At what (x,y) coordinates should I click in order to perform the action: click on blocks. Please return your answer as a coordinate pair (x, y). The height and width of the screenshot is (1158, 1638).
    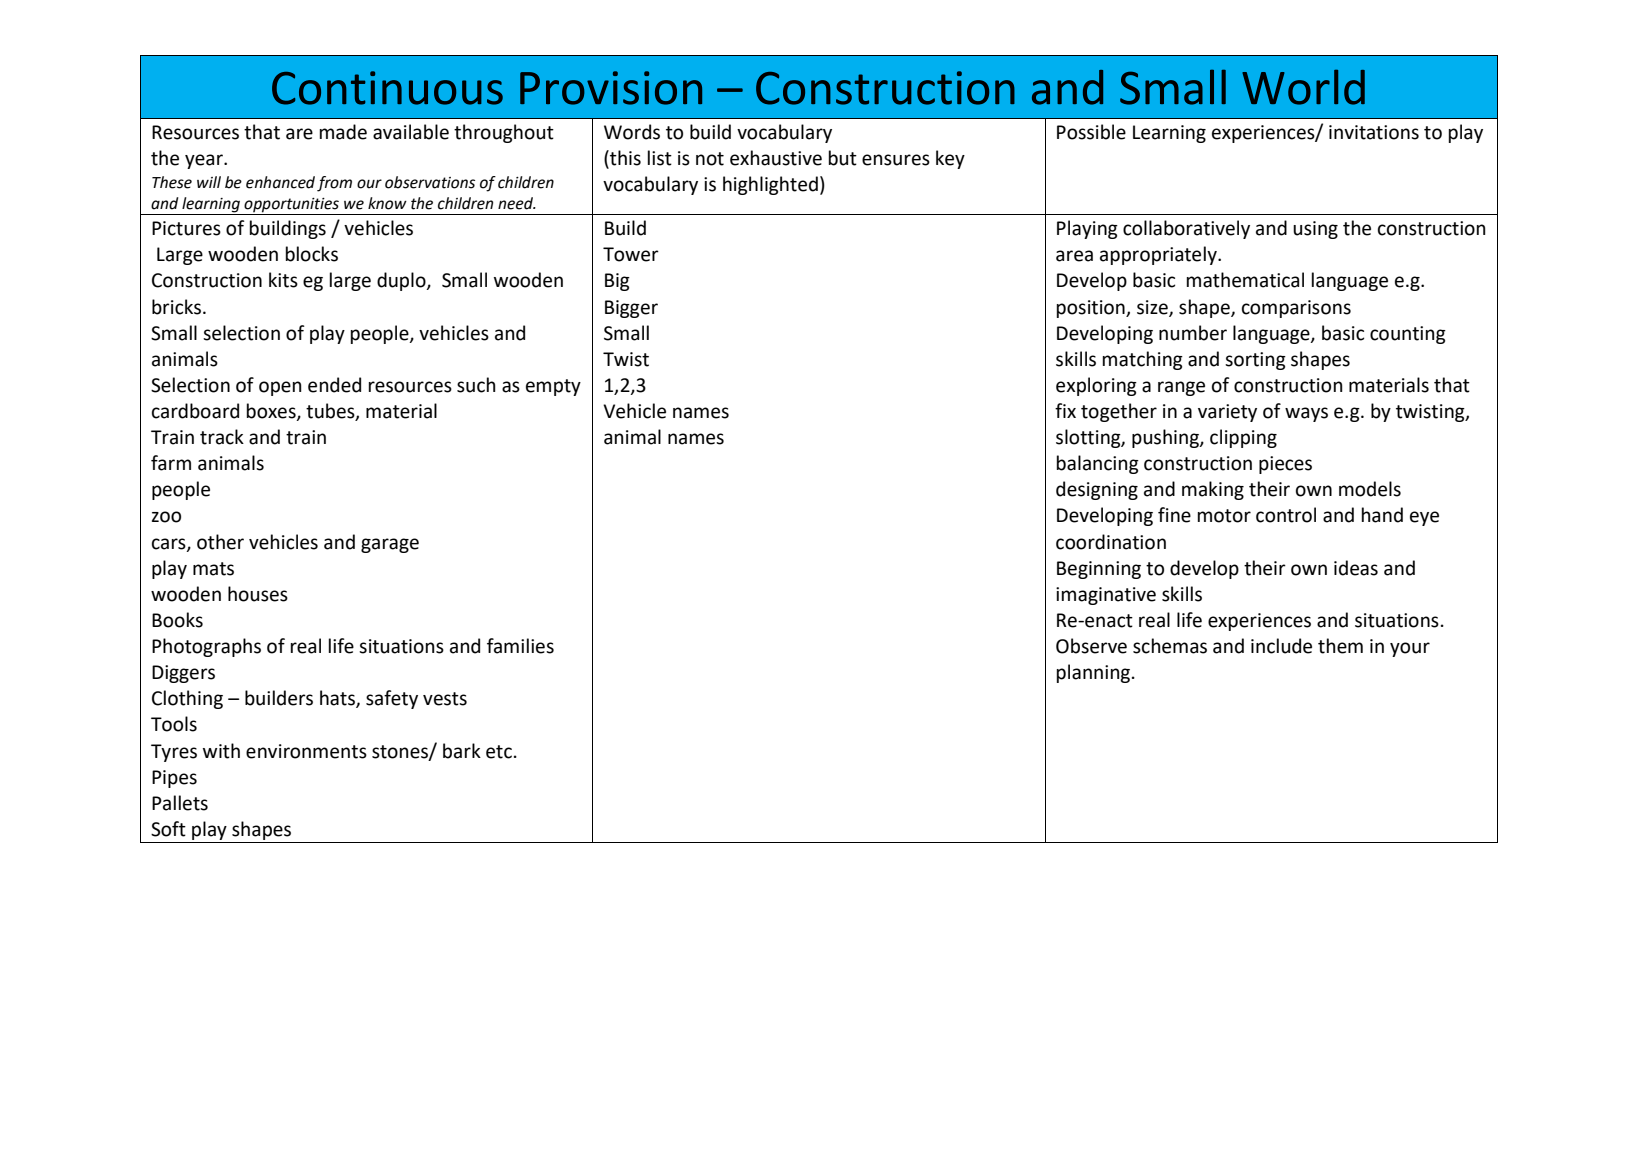
    Looking at the image, I should click on (312, 254).
